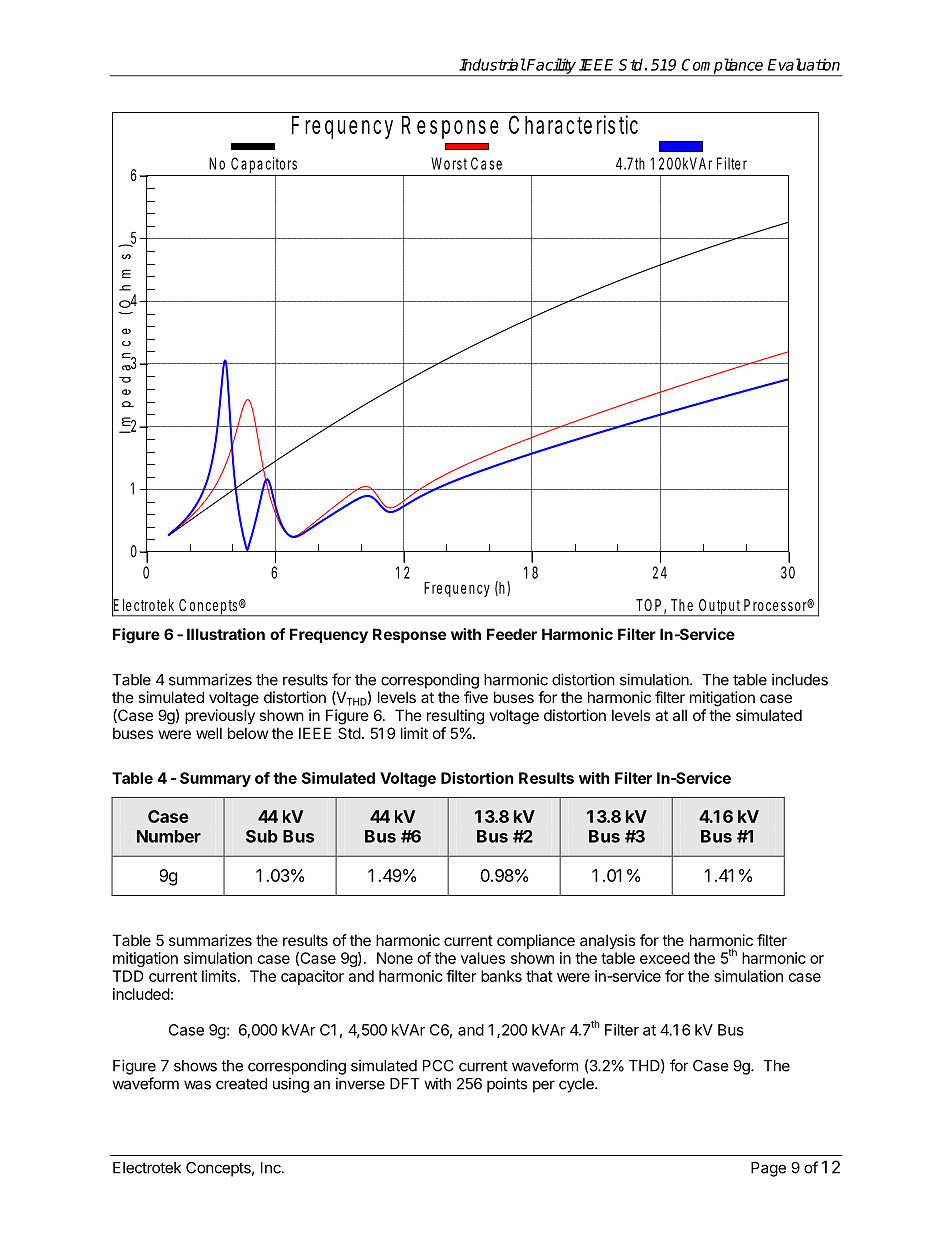  What do you see at coordinates (680, 715) in the image?
I see `all` at bounding box center [680, 715].
